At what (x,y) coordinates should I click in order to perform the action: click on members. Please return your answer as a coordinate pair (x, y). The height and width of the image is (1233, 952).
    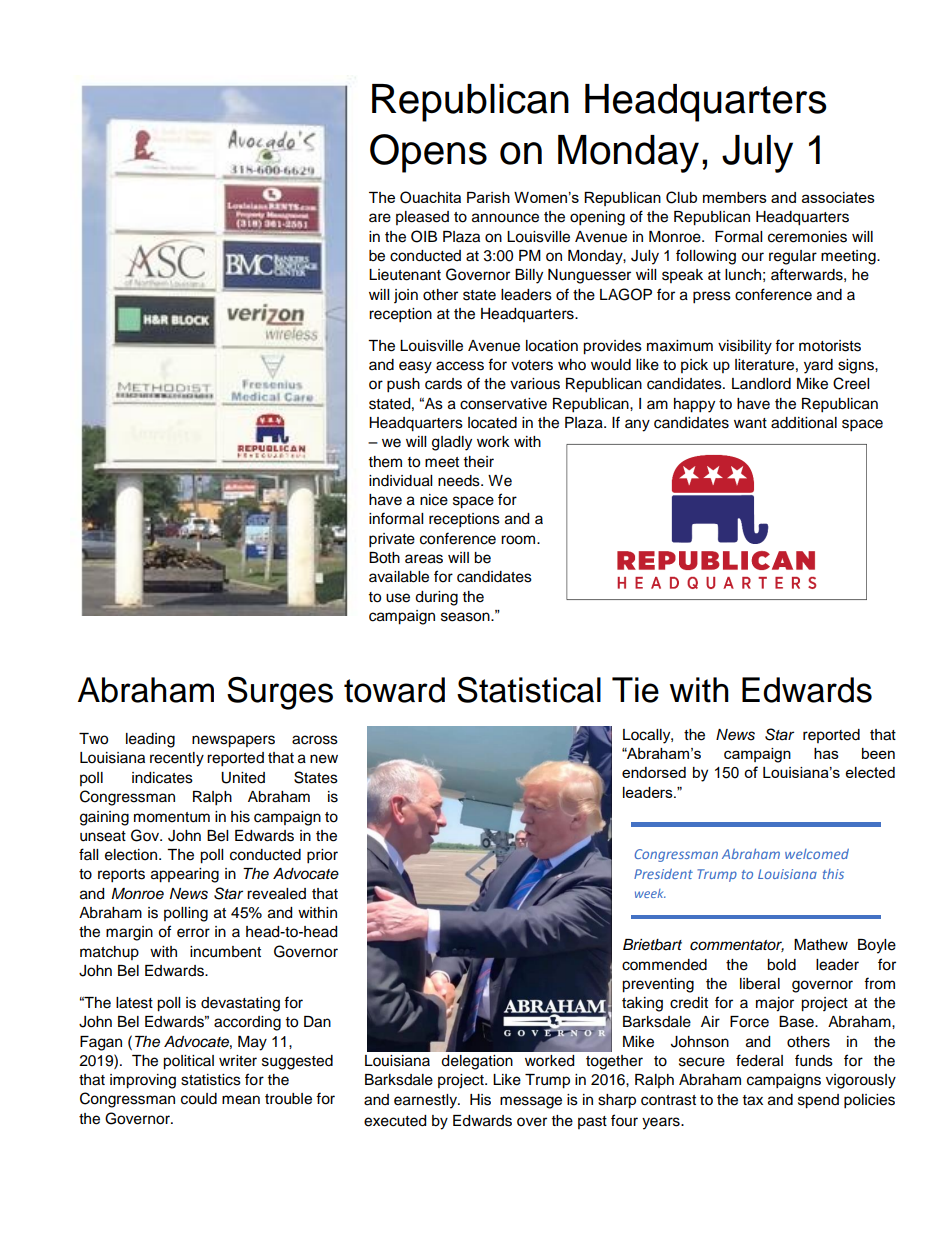
    Looking at the image, I should click on (735, 197).
